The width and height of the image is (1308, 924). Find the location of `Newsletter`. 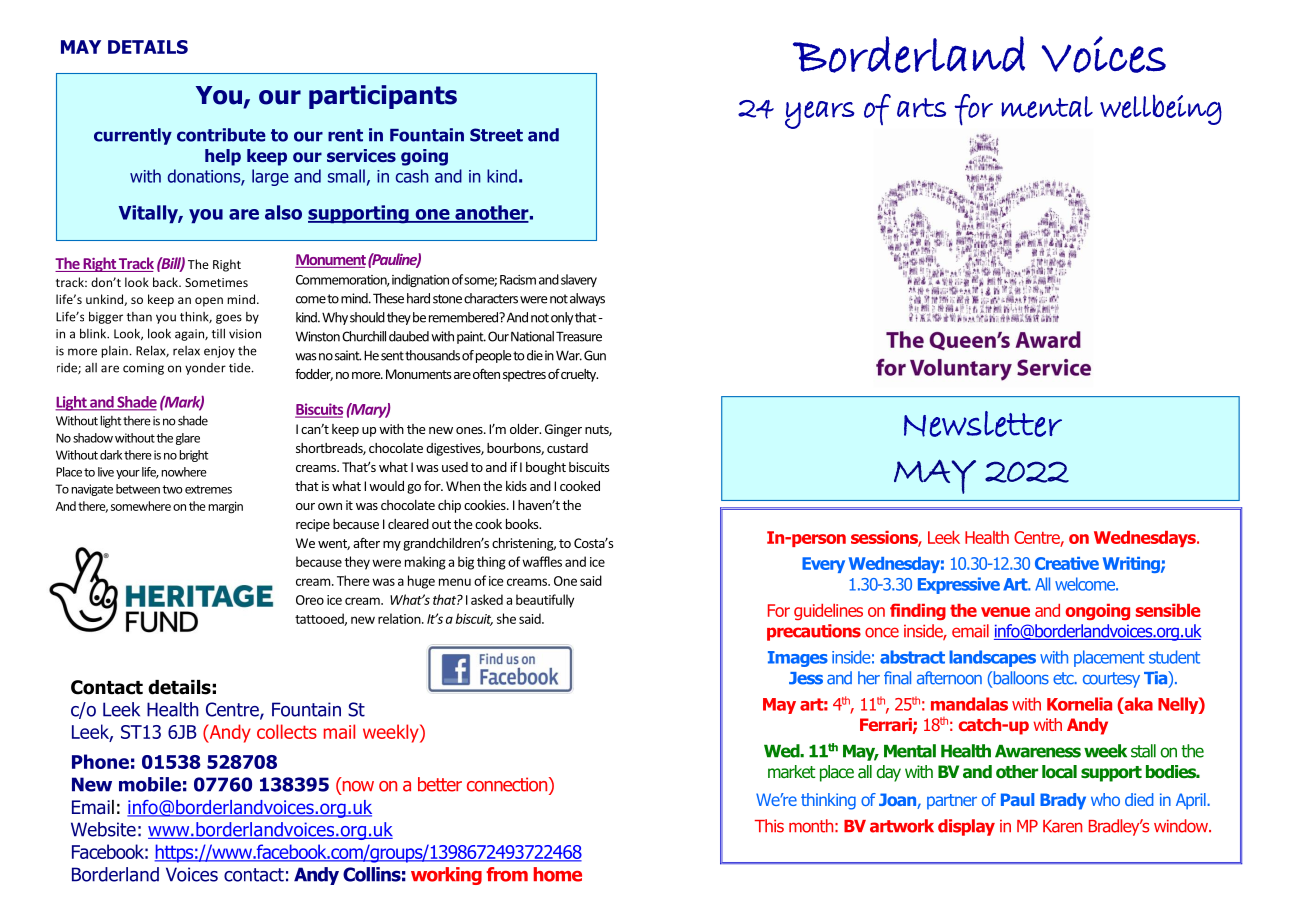

Newsletter is located at coordinates (983, 424).
